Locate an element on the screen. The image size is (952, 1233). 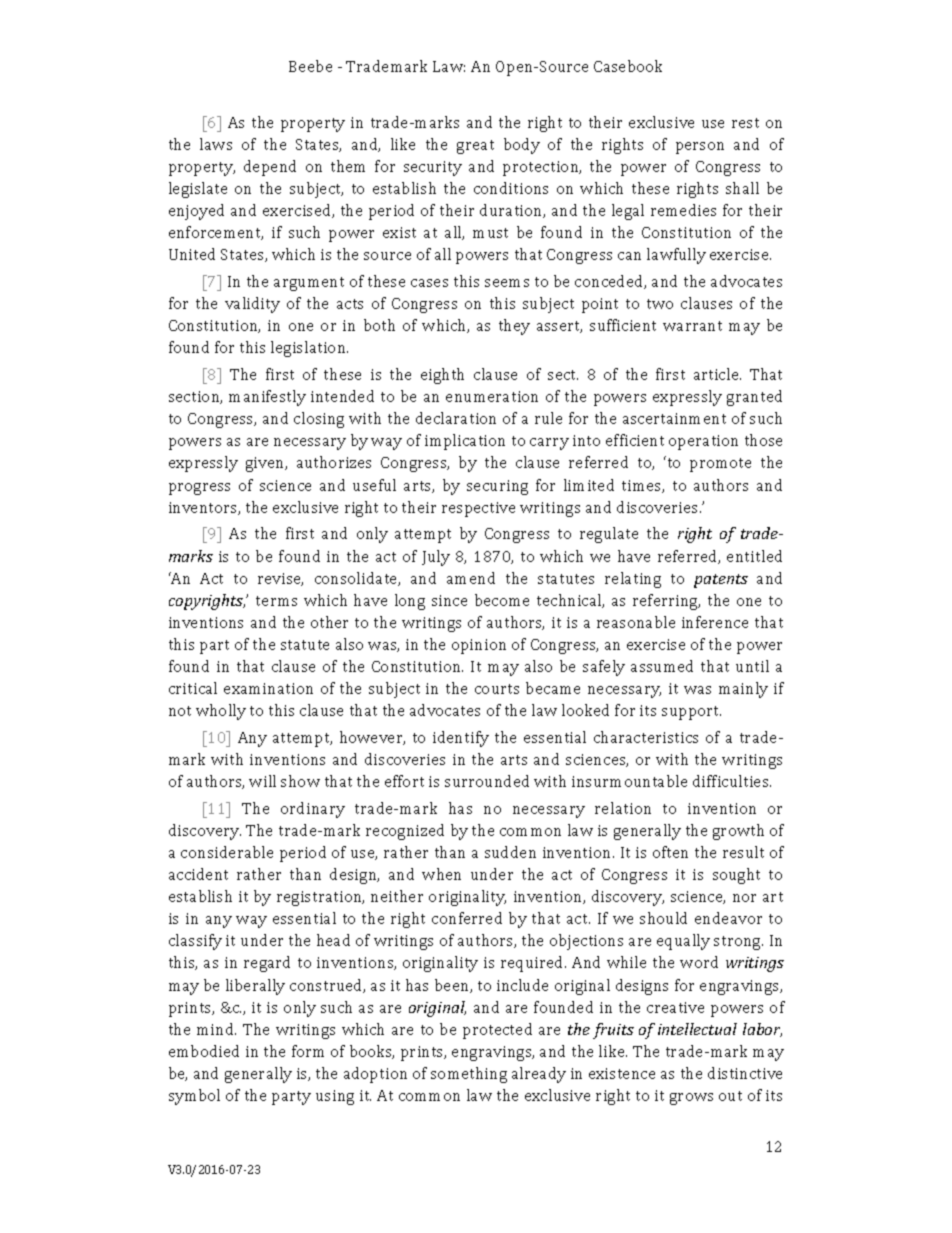
laws is located at coordinates (216, 144).
